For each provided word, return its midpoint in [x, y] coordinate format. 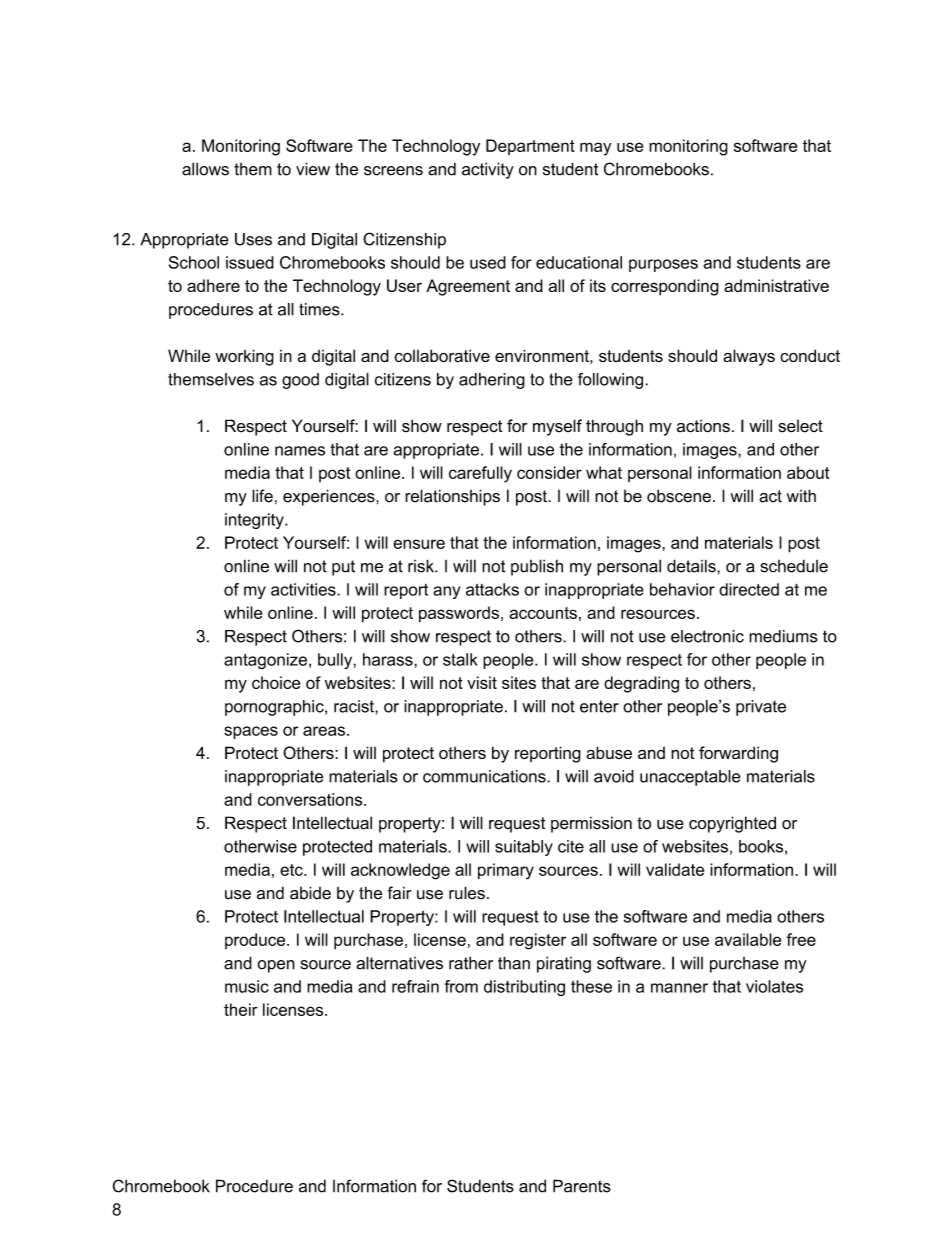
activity [488, 170]
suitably [524, 848]
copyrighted [732, 824]
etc [292, 870]
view [313, 169]
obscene [679, 496]
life [262, 496]
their [241, 1009]
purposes [663, 265]
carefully [480, 474]
